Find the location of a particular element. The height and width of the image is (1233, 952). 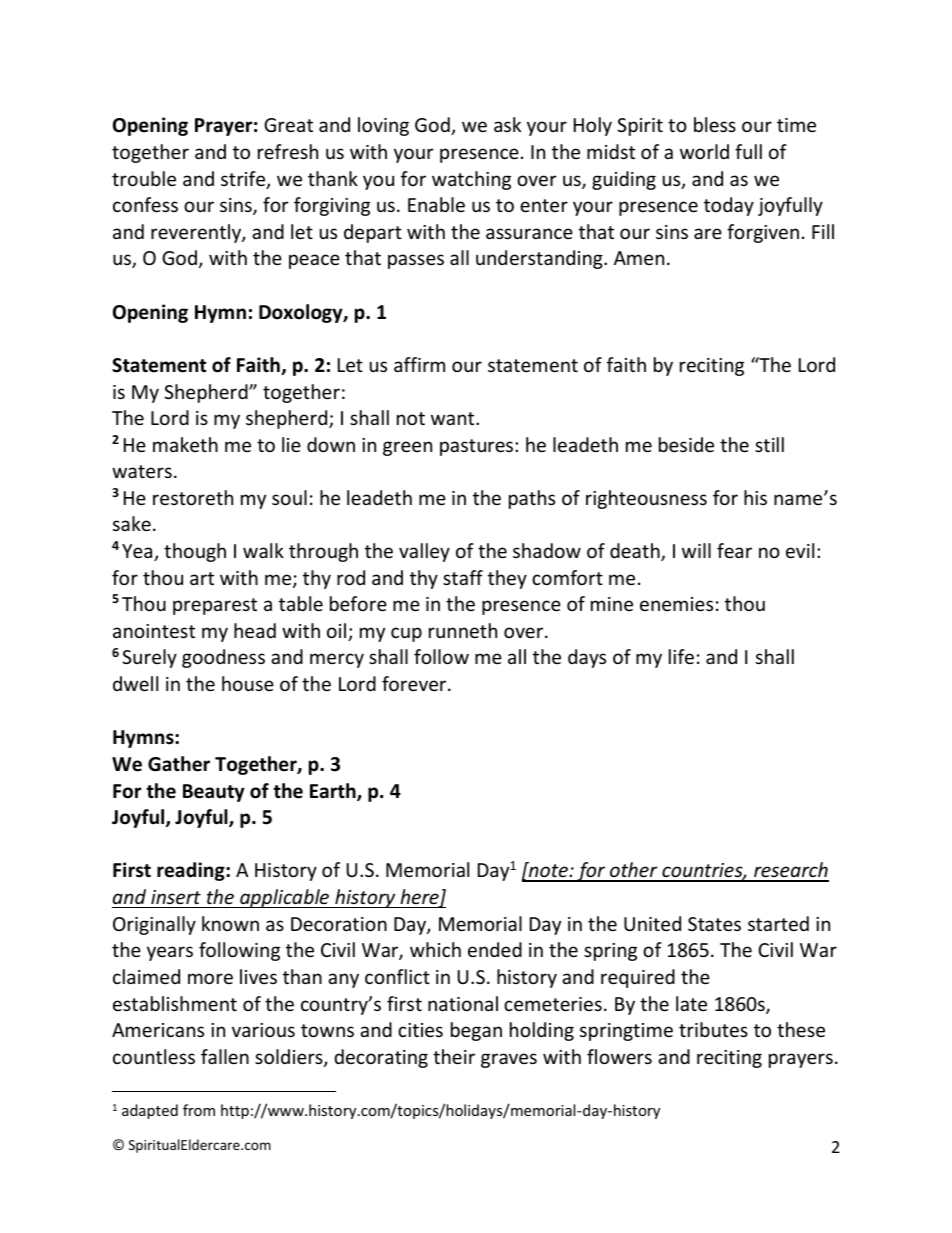

world is located at coordinates (704, 151).
